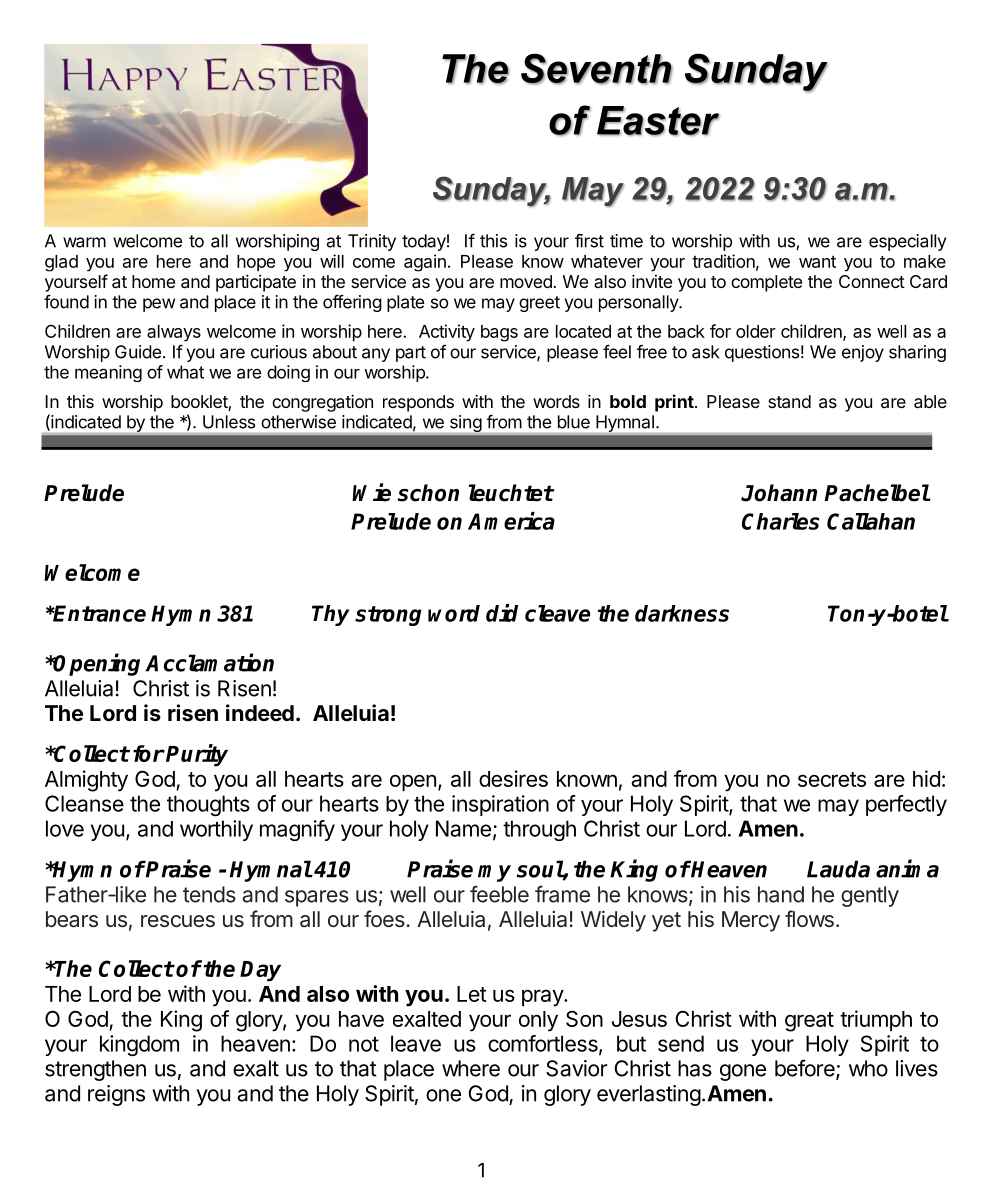 The width and height of the screenshot is (991, 1204). I want to click on Callahan, so click(871, 521).
